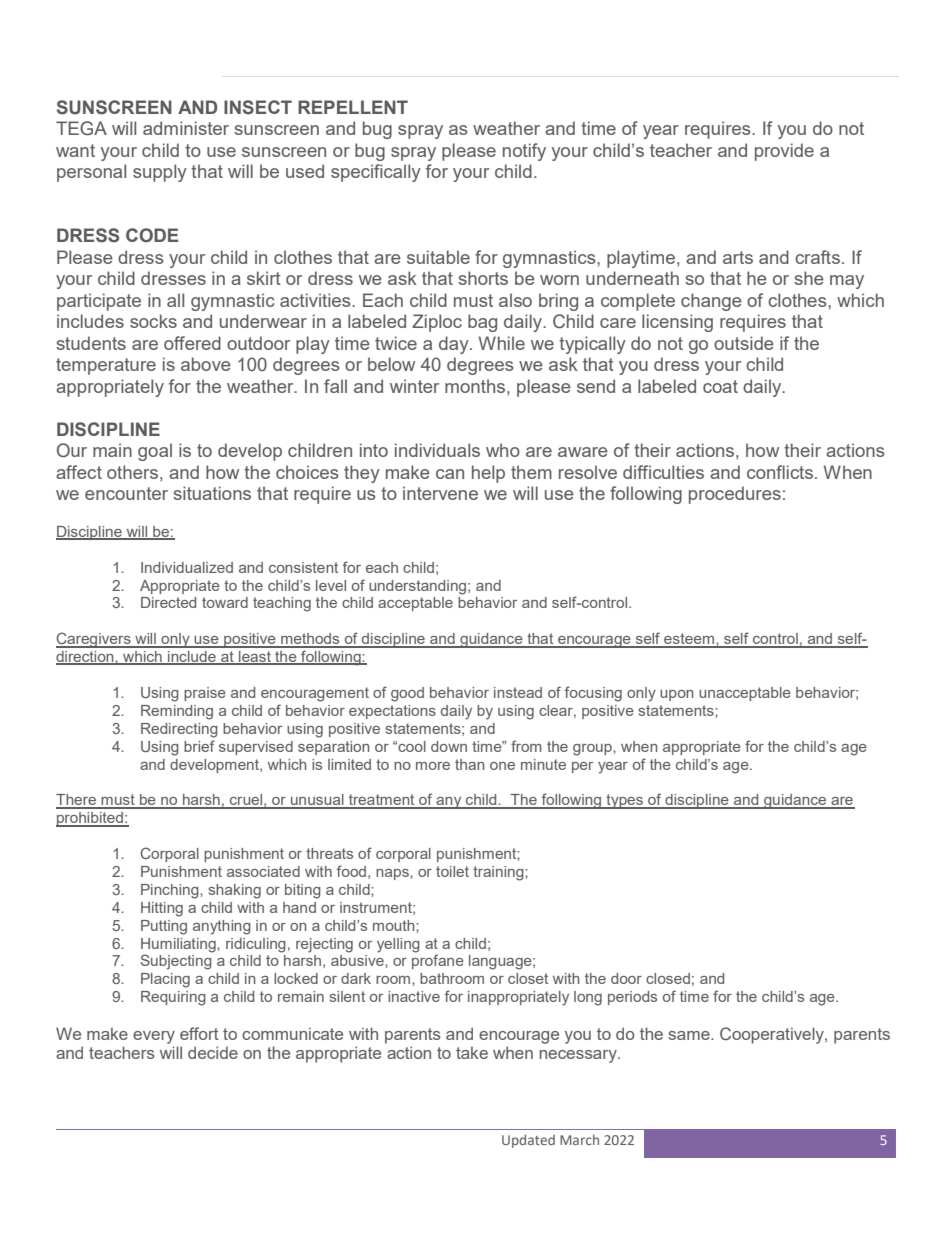 The width and height of the screenshot is (952, 1233). Describe the element at coordinates (449, 746) in the screenshot. I see `down` at that location.
